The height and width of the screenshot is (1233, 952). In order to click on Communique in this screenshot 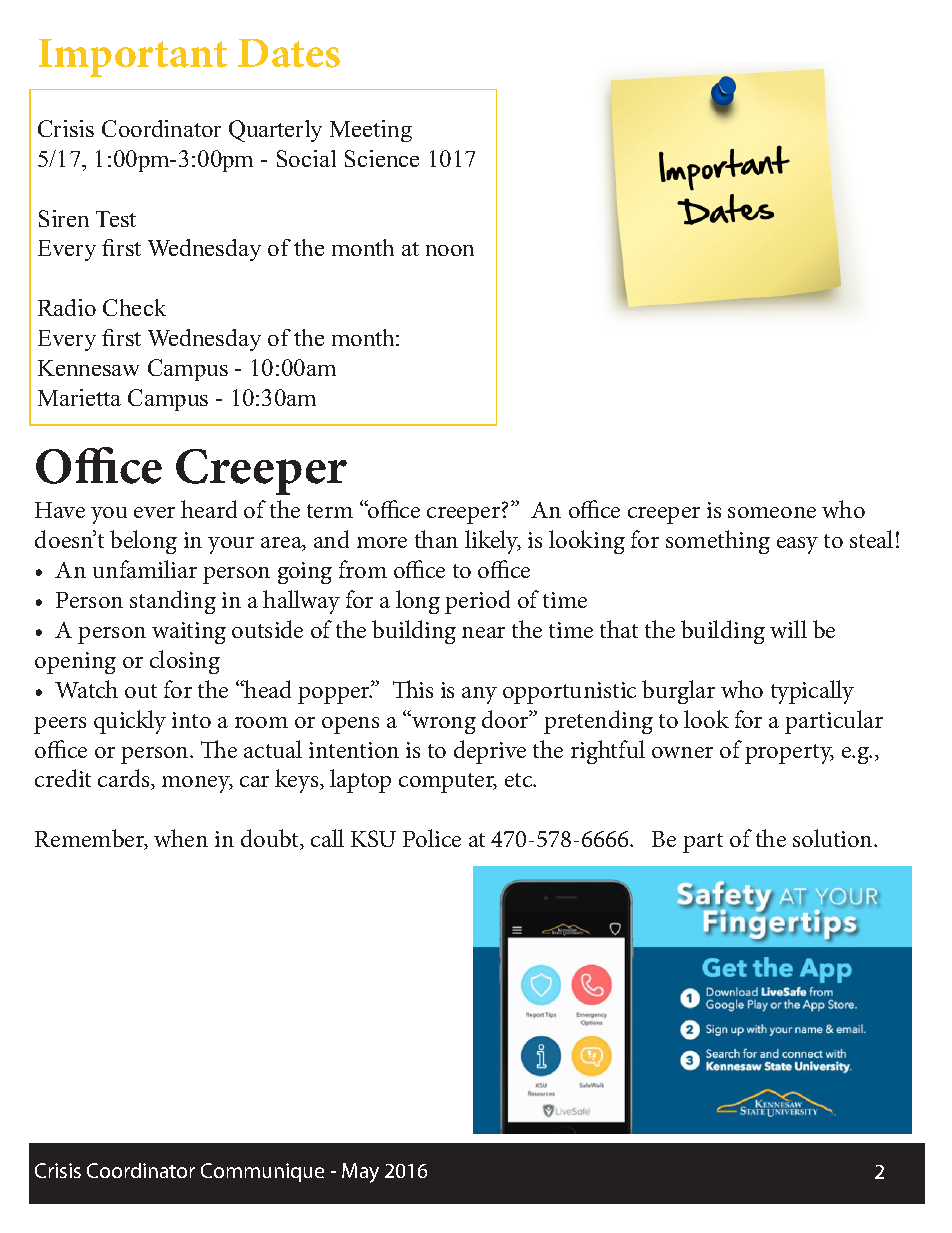, I will do `click(262, 1172)`.
